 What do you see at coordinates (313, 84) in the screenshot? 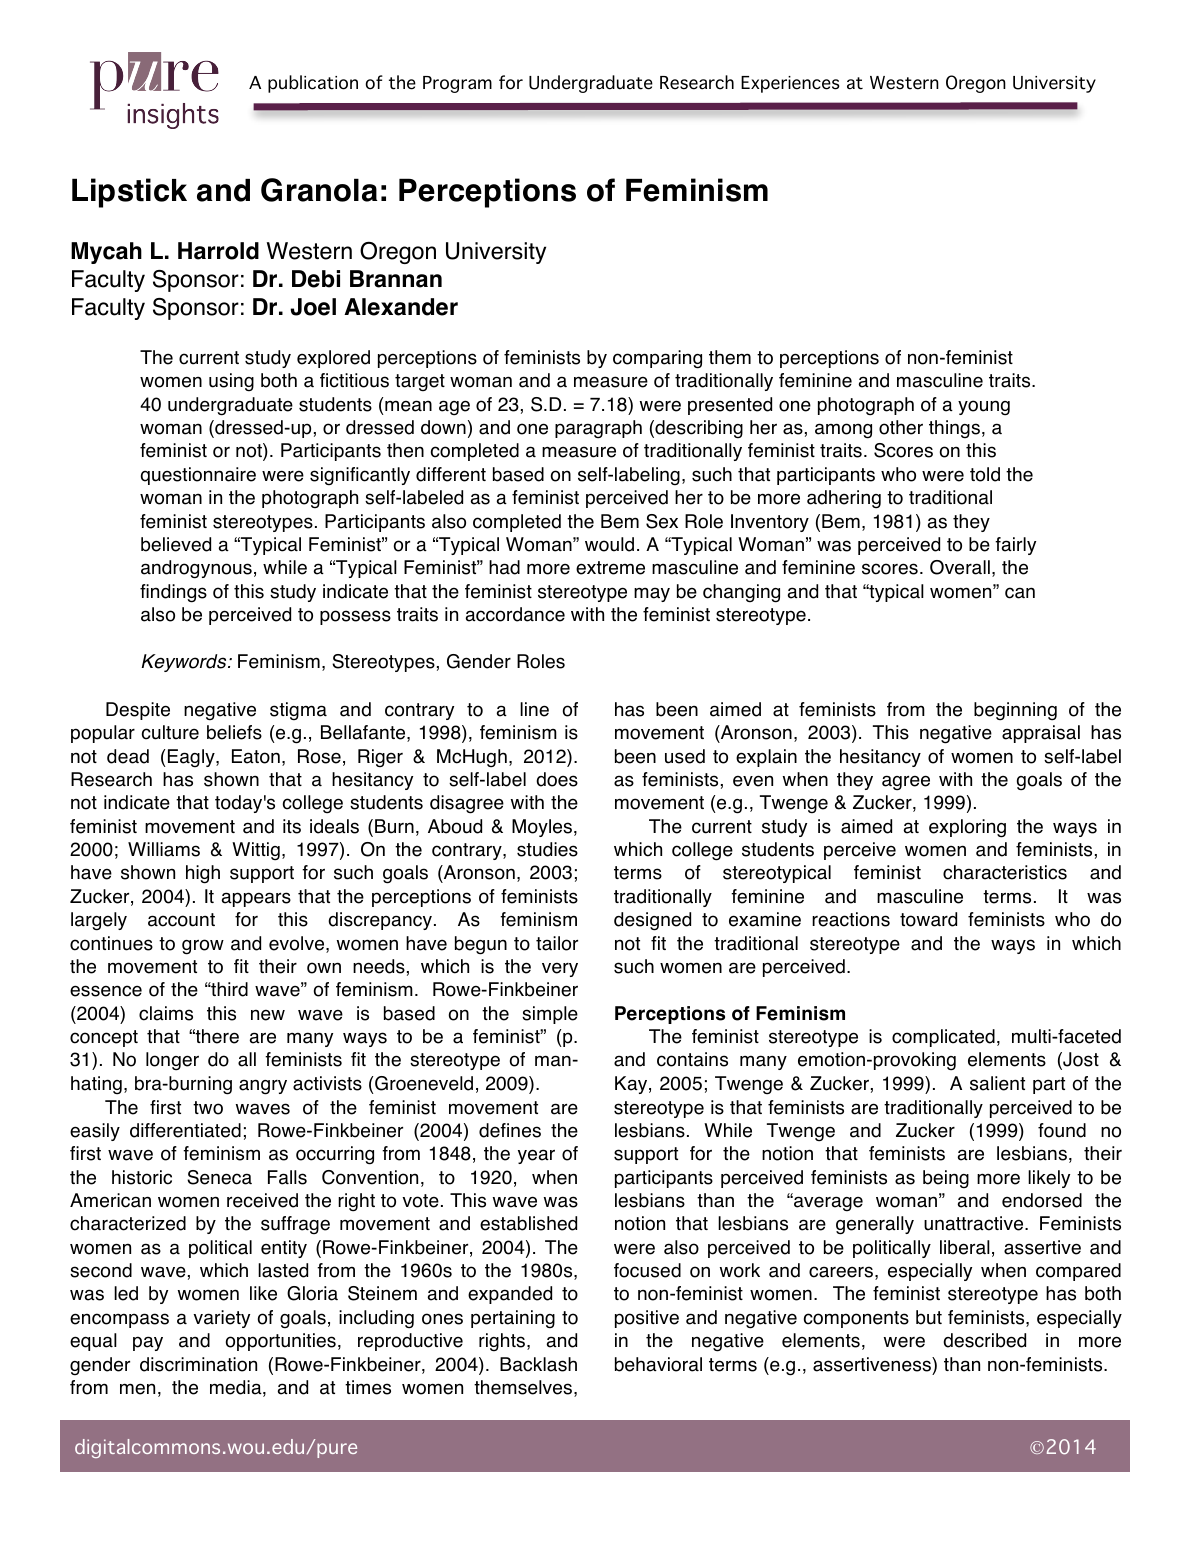
I see `publication` at bounding box center [313, 84].
